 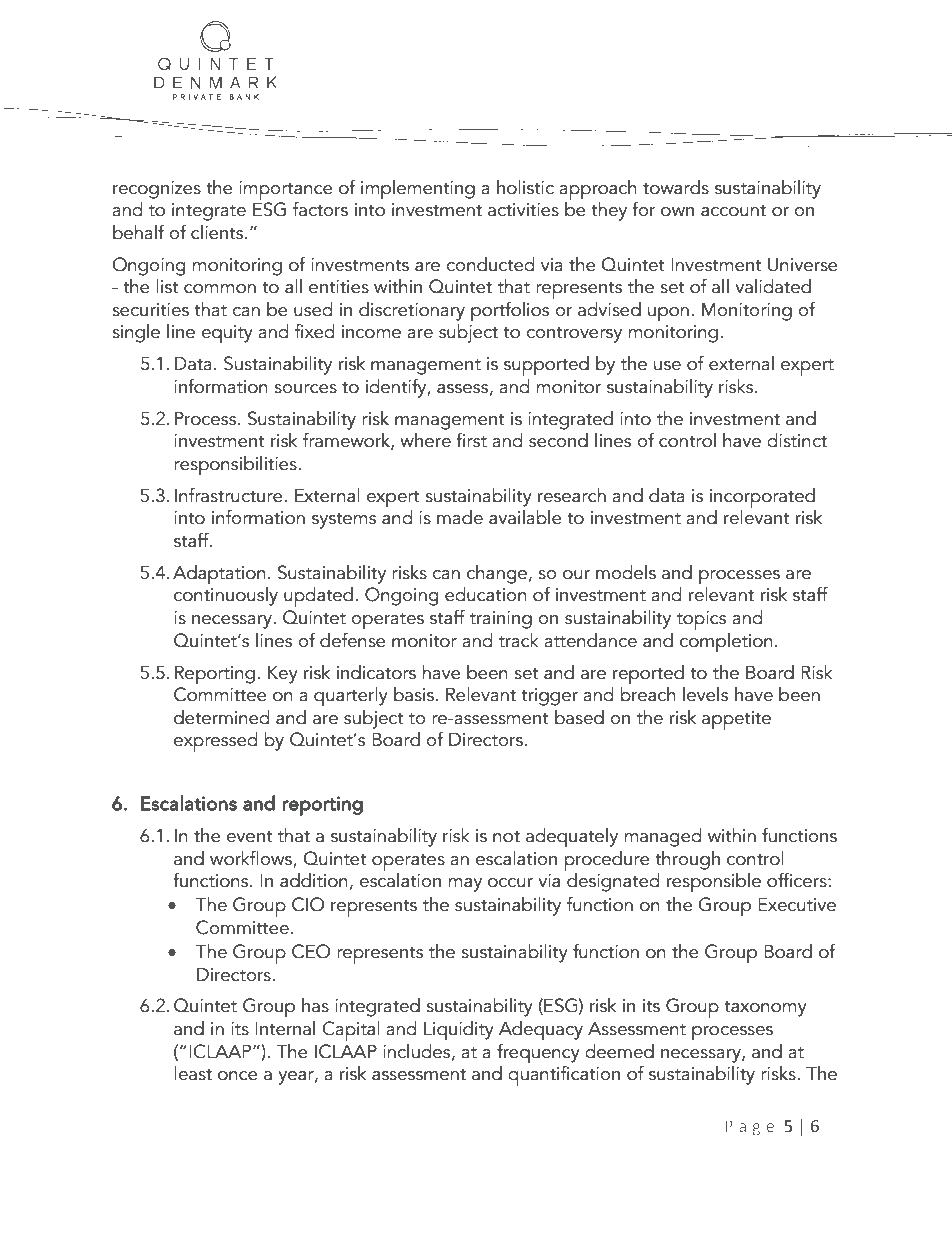 I want to click on activities, so click(x=523, y=210).
